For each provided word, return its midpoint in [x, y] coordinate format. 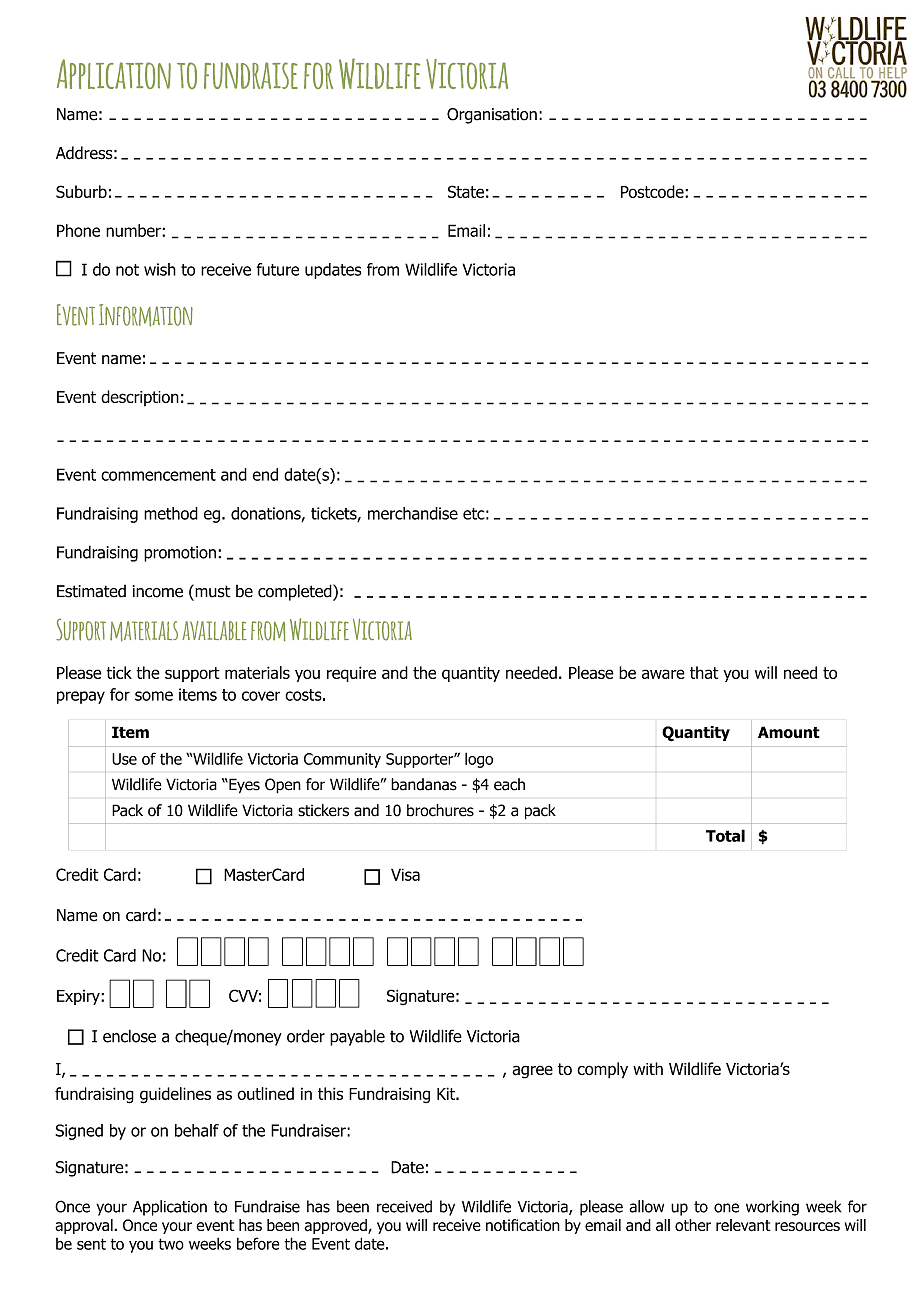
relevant [743, 1225]
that [704, 672]
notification [523, 1225]
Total [725, 835]
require [351, 674]
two [171, 1244]
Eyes [243, 786]
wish [160, 269]
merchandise [413, 513]
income [158, 591]
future [278, 269]
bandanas [424, 784]
